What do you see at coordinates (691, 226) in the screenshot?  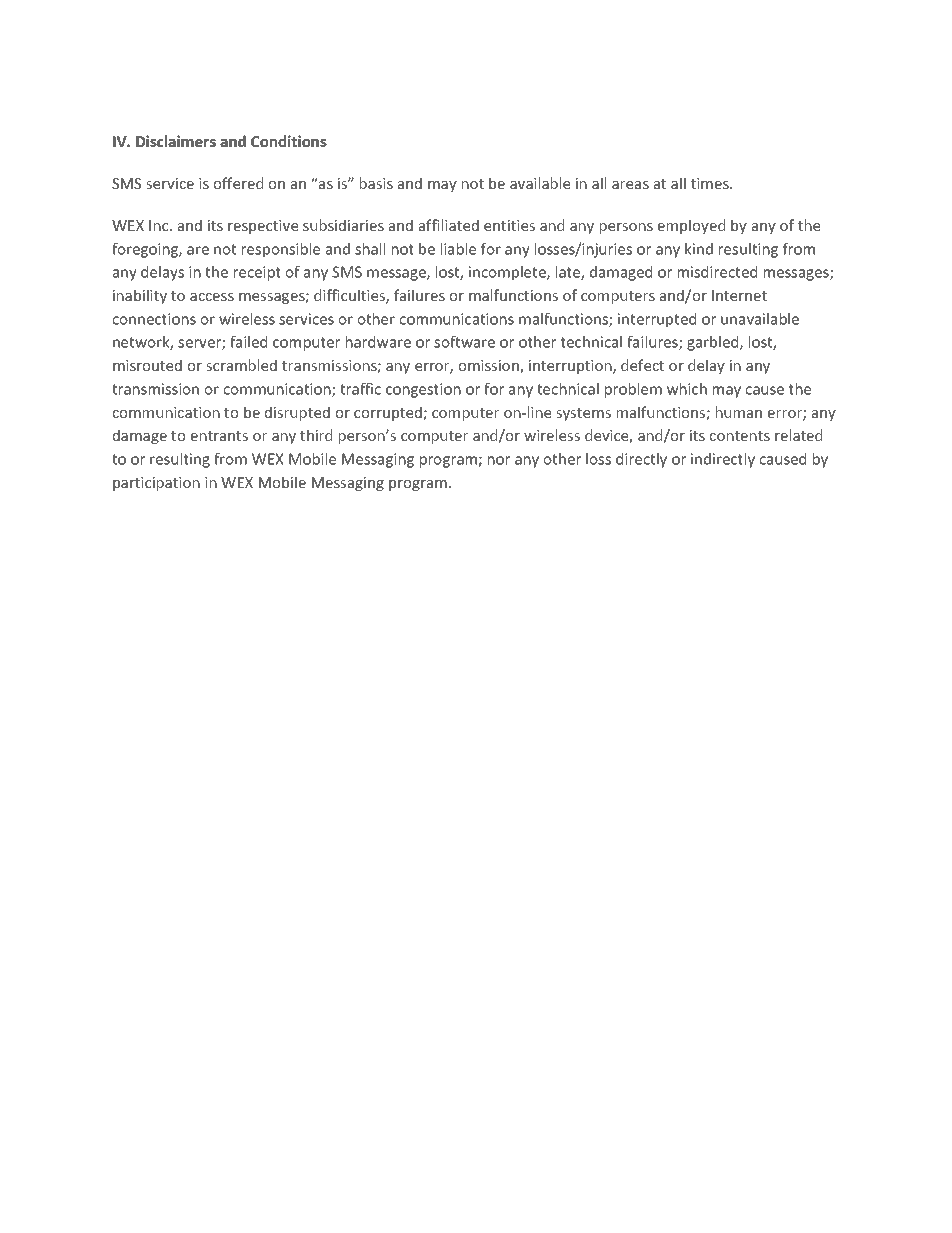 I see `employed` at bounding box center [691, 226].
